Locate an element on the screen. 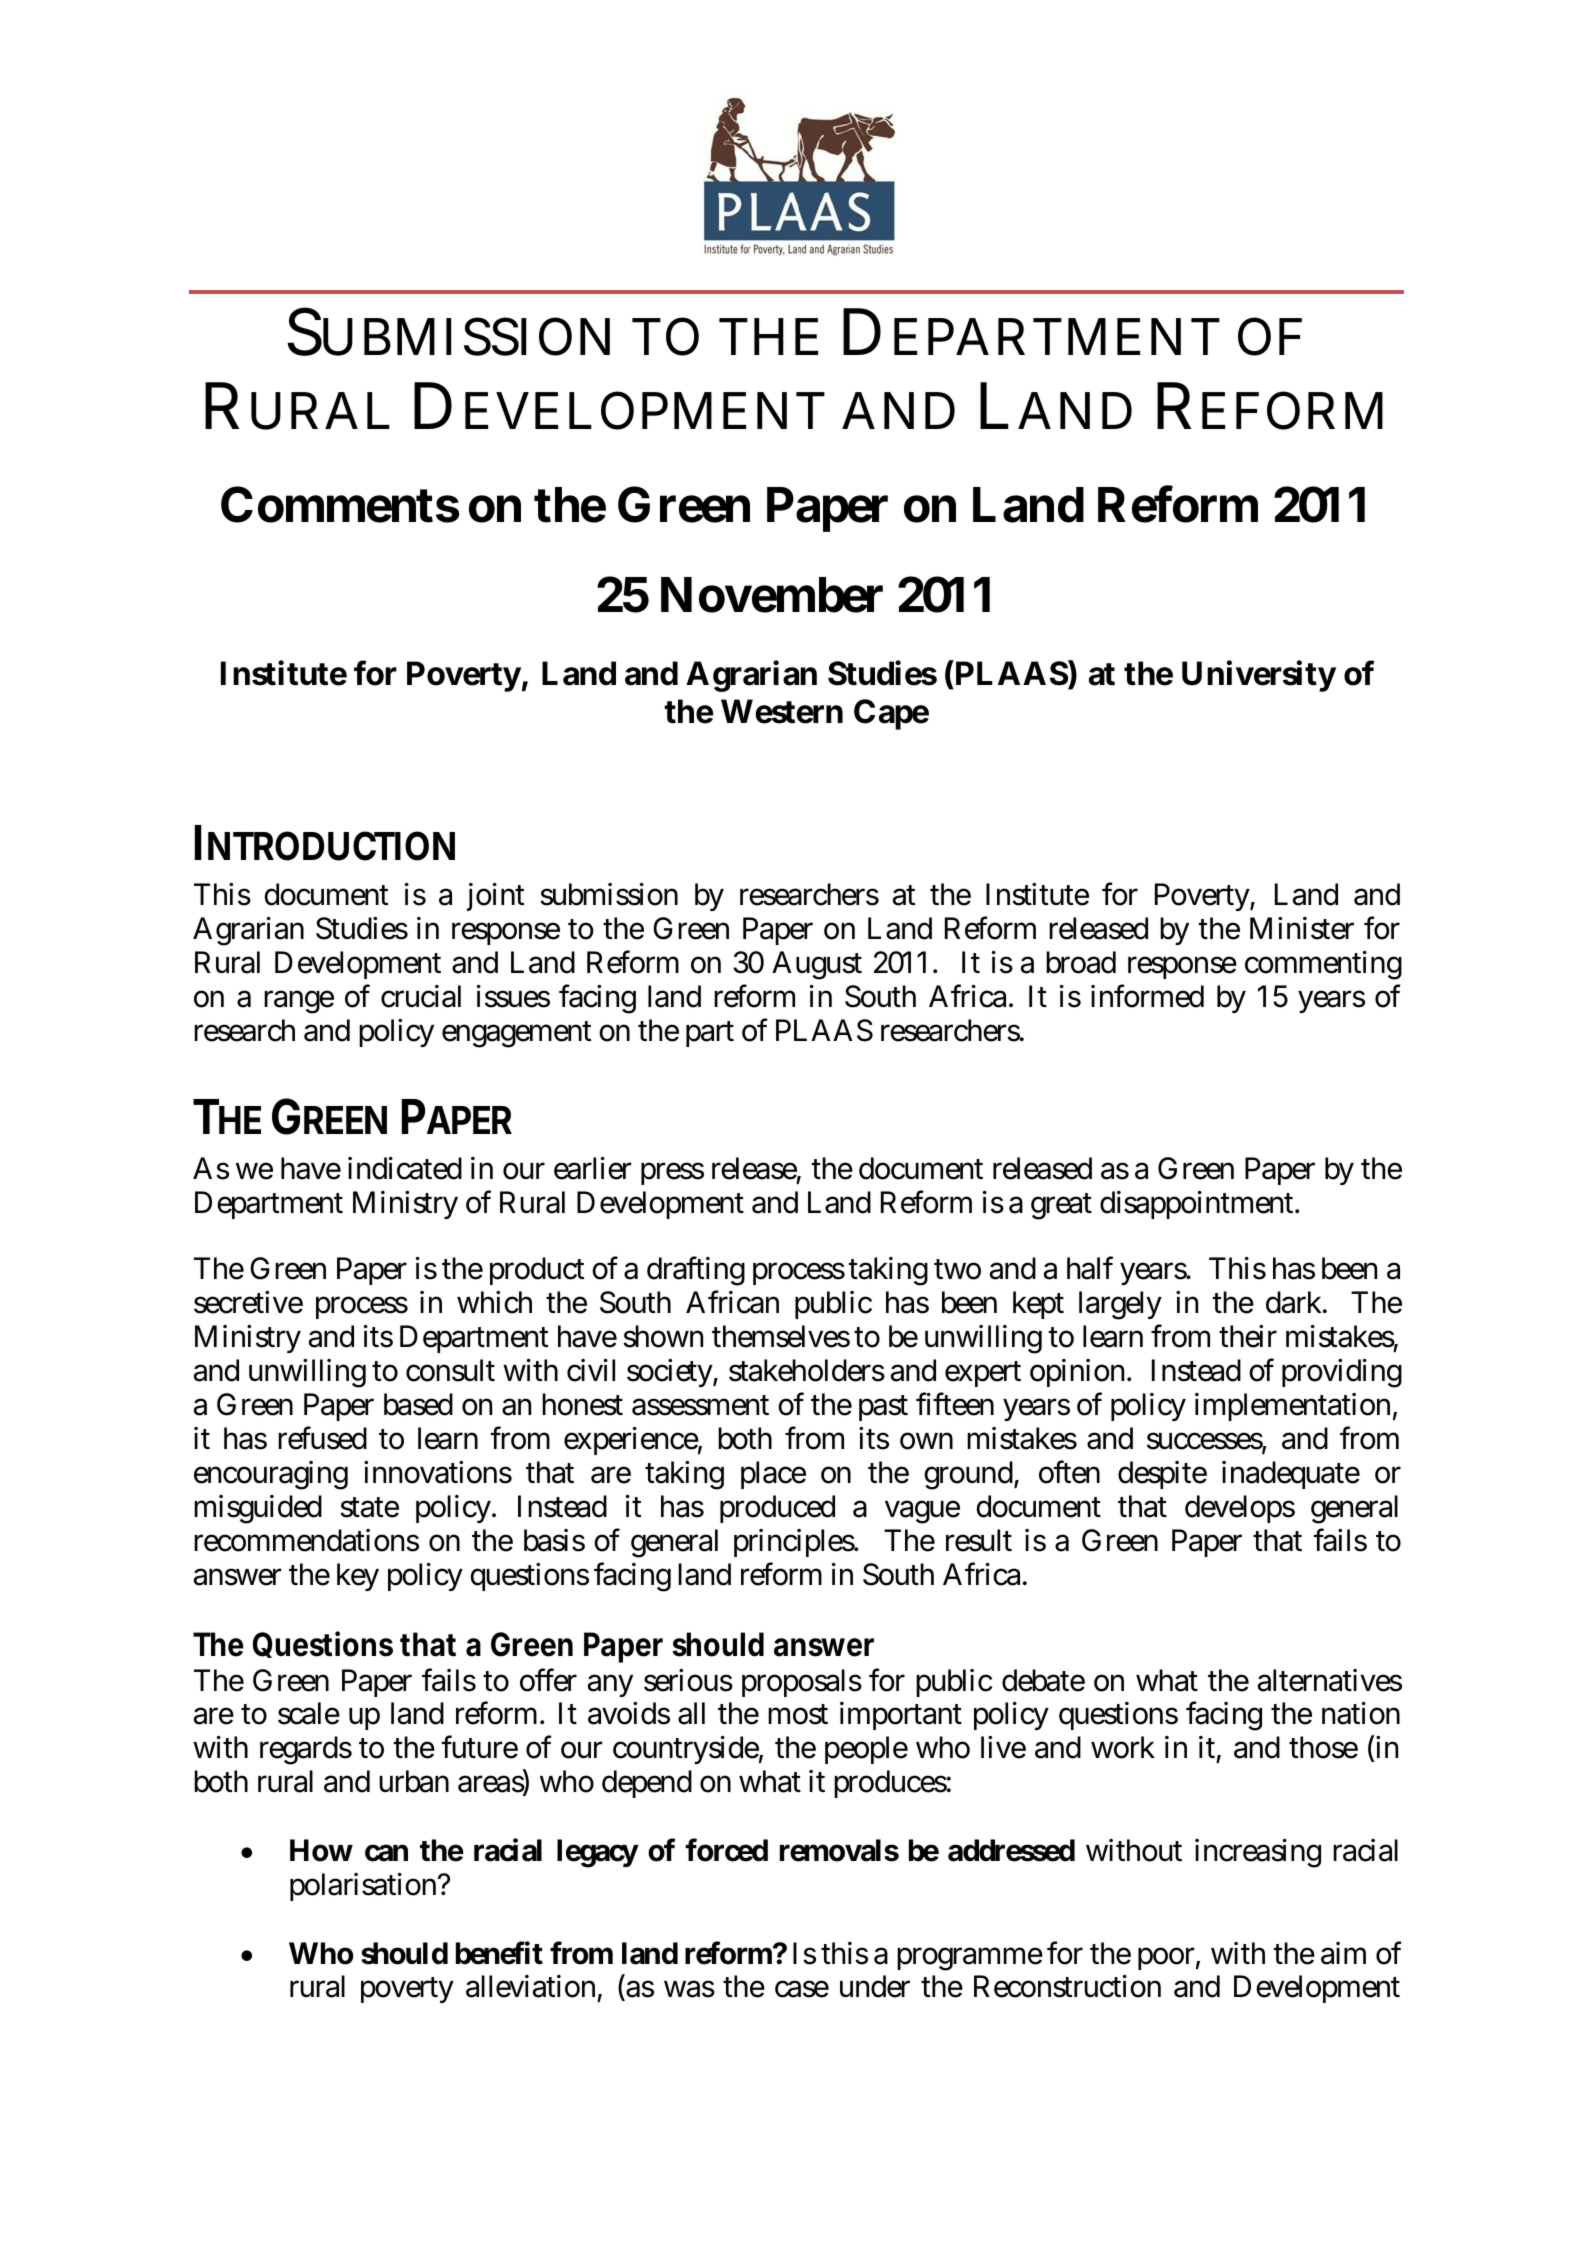 The height and width of the screenshot is (2253, 1592). disappointment is located at coordinates (1199, 1205).
